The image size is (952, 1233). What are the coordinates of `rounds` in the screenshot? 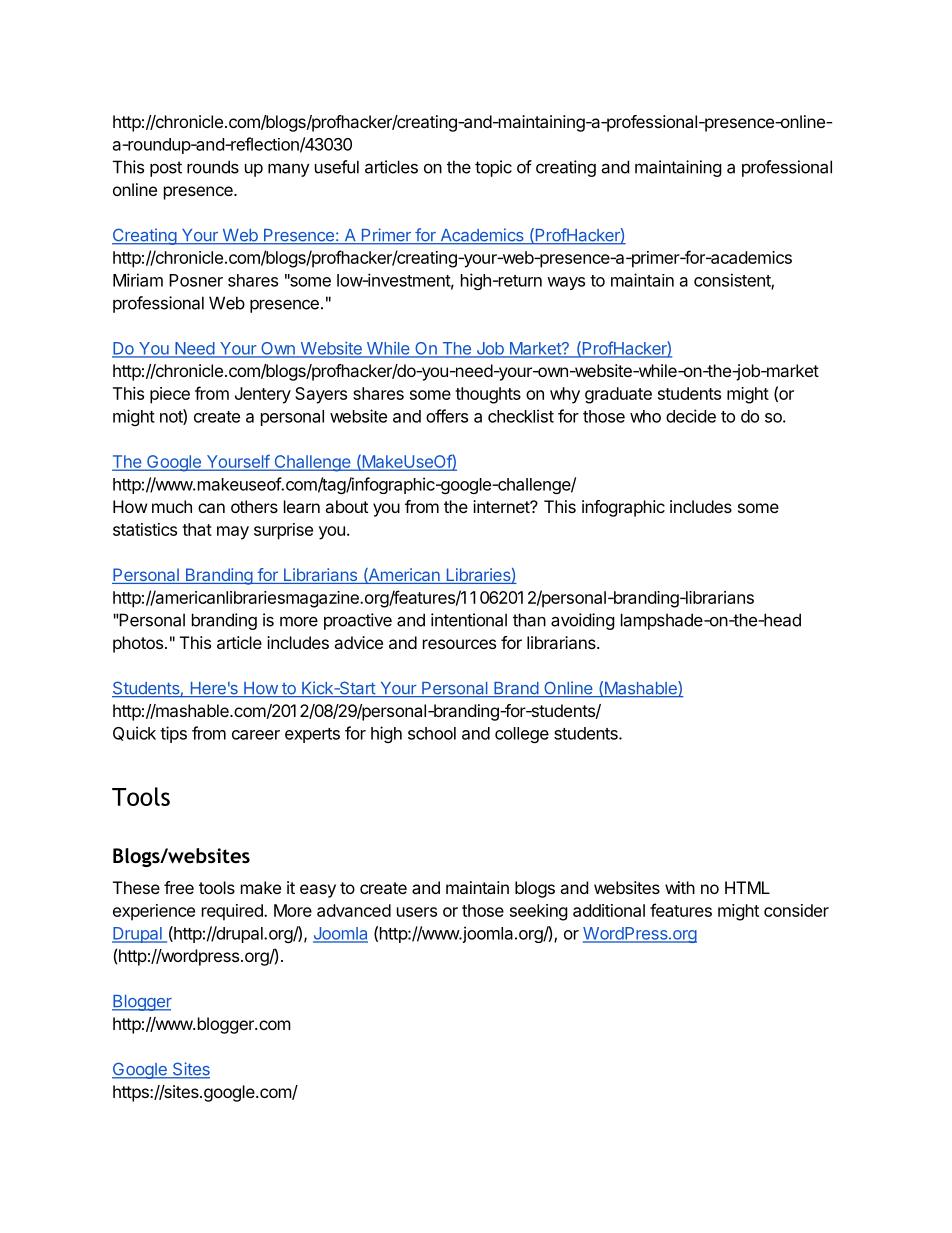 It's located at (213, 167).
